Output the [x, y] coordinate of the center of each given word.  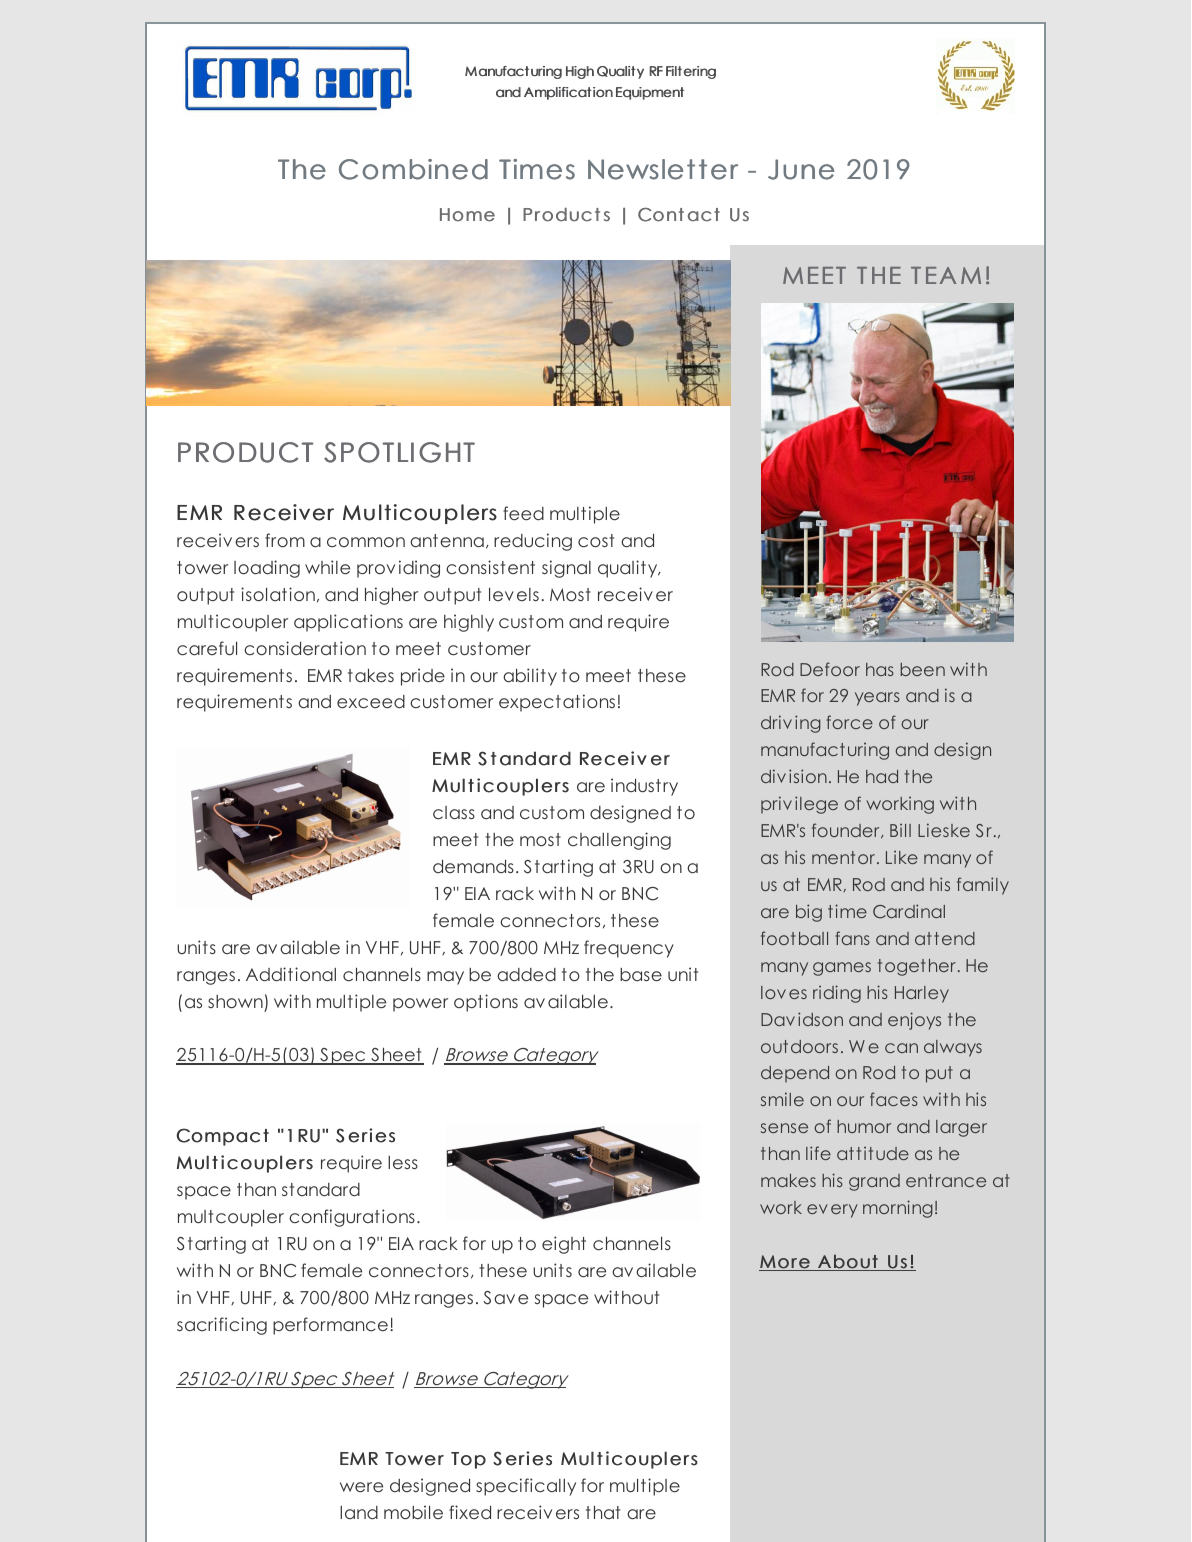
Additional [291, 974]
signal [566, 569]
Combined [413, 169]
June [801, 169]
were [361, 1487]
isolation [278, 594]
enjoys [914, 1021]
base [641, 974]
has [880, 669]
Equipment [650, 93]
